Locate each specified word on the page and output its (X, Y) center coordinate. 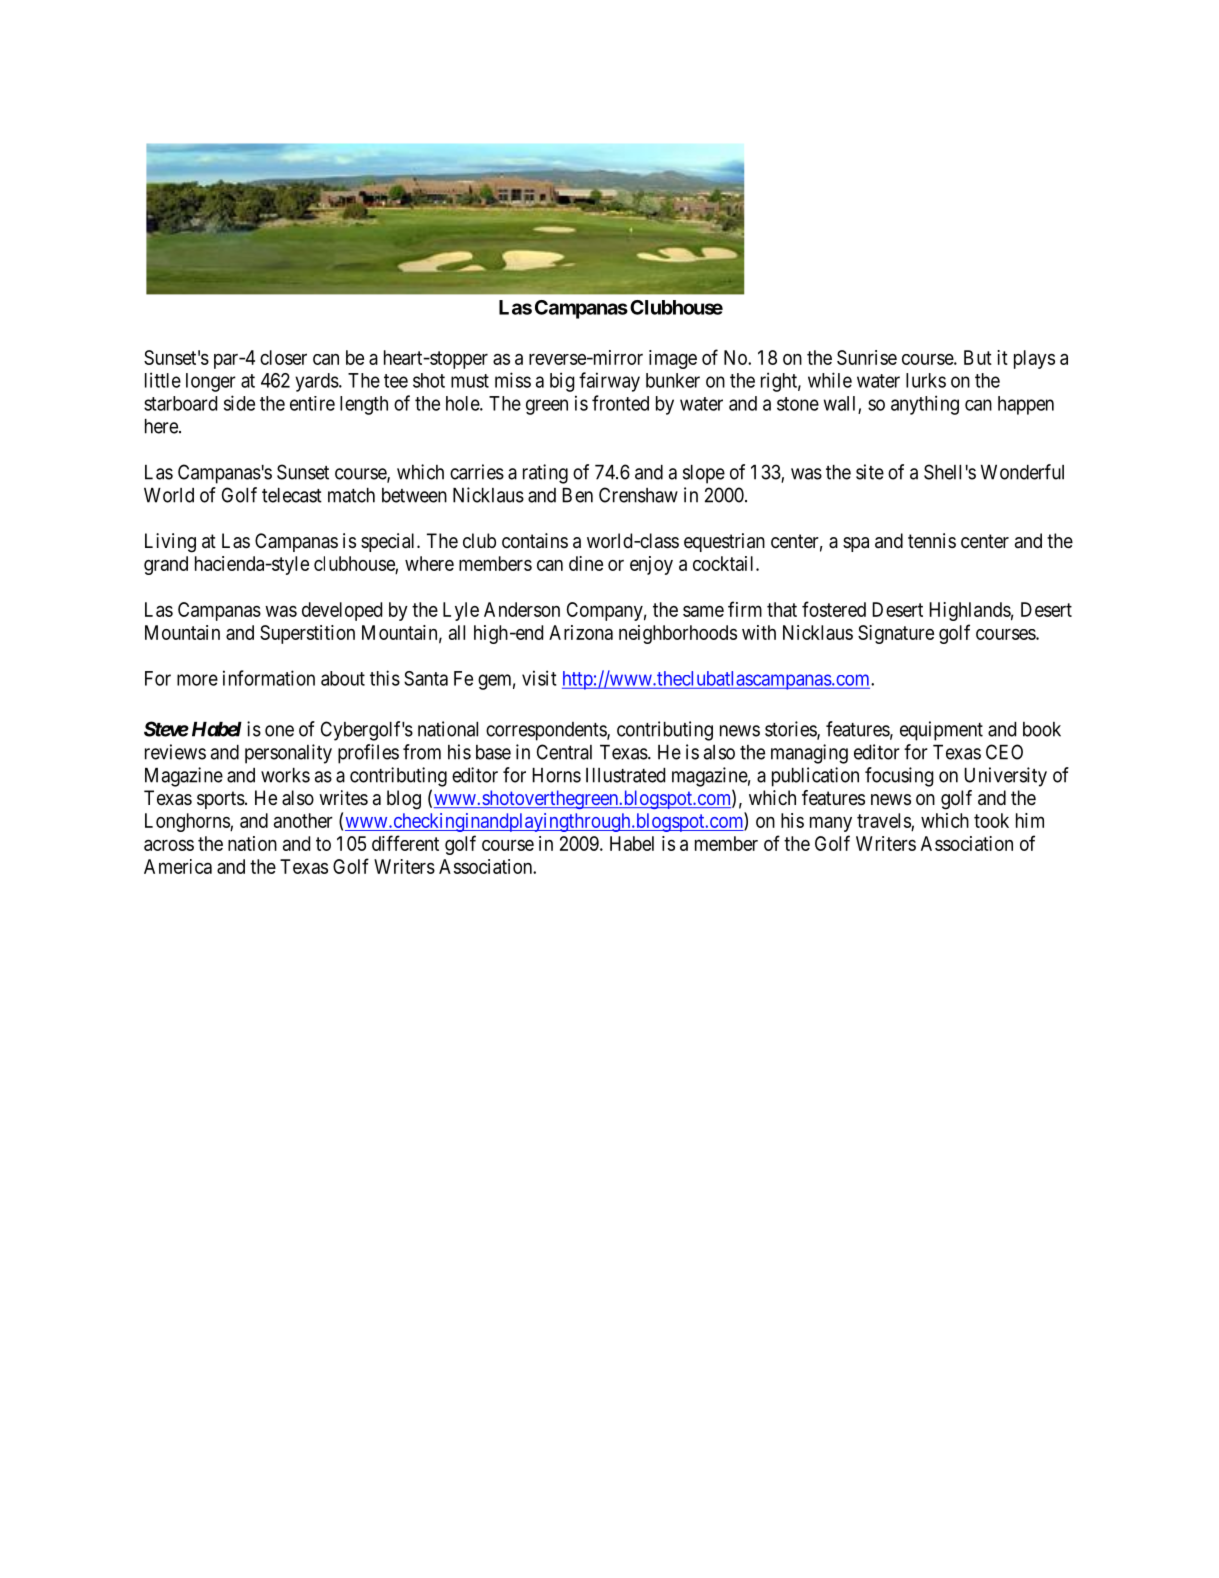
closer (283, 357)
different (405, 843)
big (562, 382)
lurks (926, 380)
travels (884, 822)
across (169, 845)
